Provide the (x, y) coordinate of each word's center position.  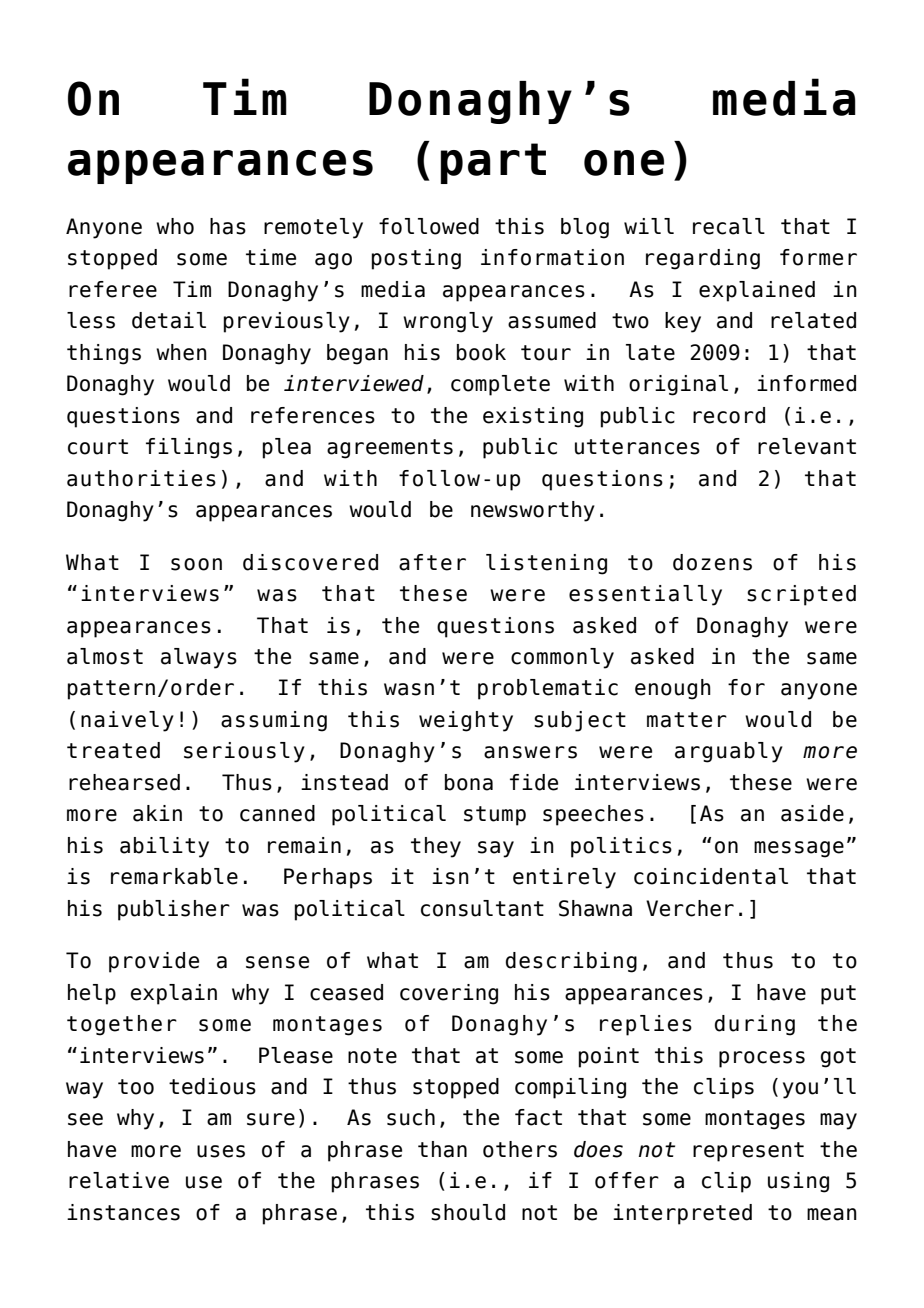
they (436, 847)
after (432, 562)
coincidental (711, 876)
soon (196, 564)
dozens (712, 562)
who (175, 226)
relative (119, 1180)
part (493, 163)
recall (729, 226)
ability (164, 847)
